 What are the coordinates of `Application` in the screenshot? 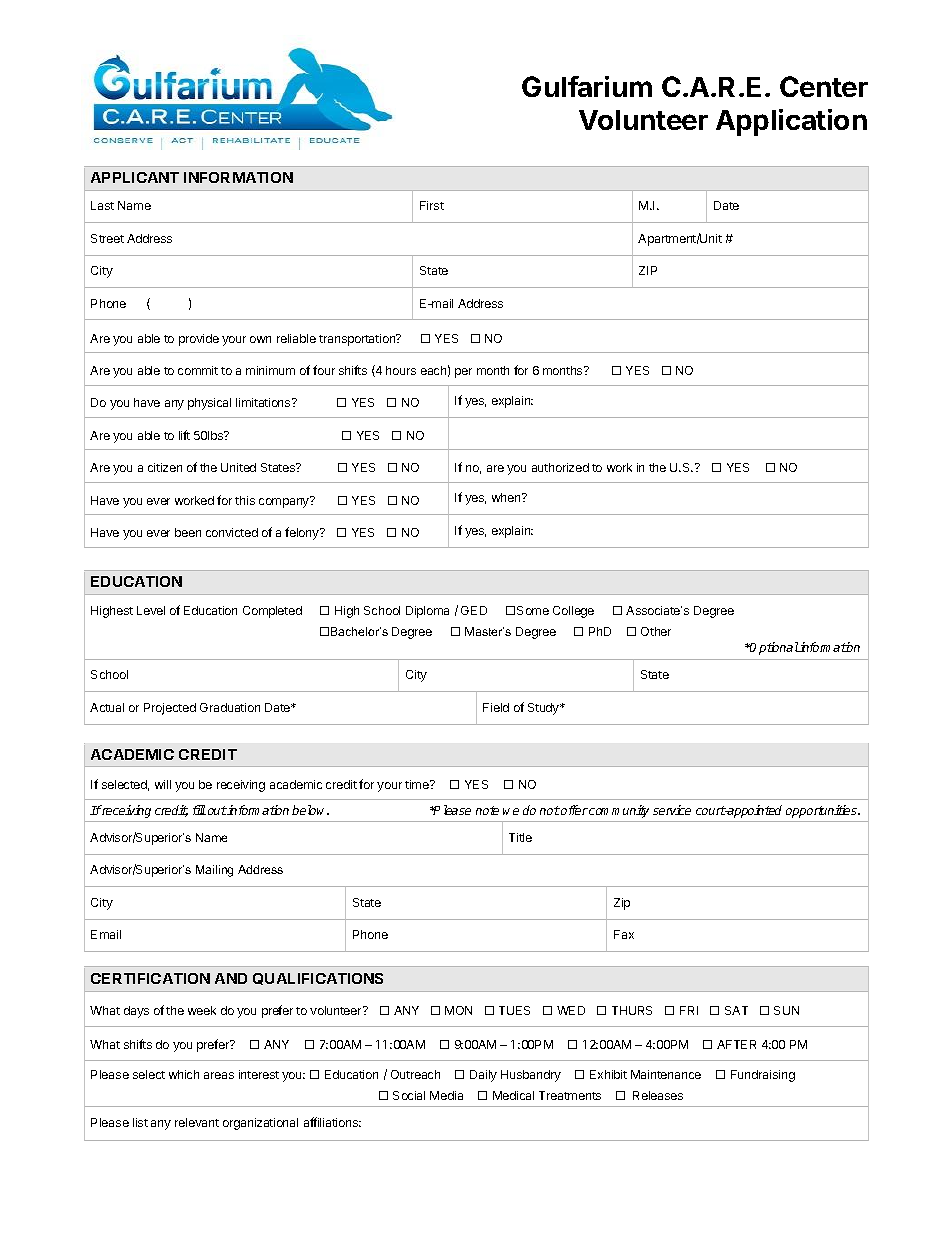 It's located at (791, 122).
